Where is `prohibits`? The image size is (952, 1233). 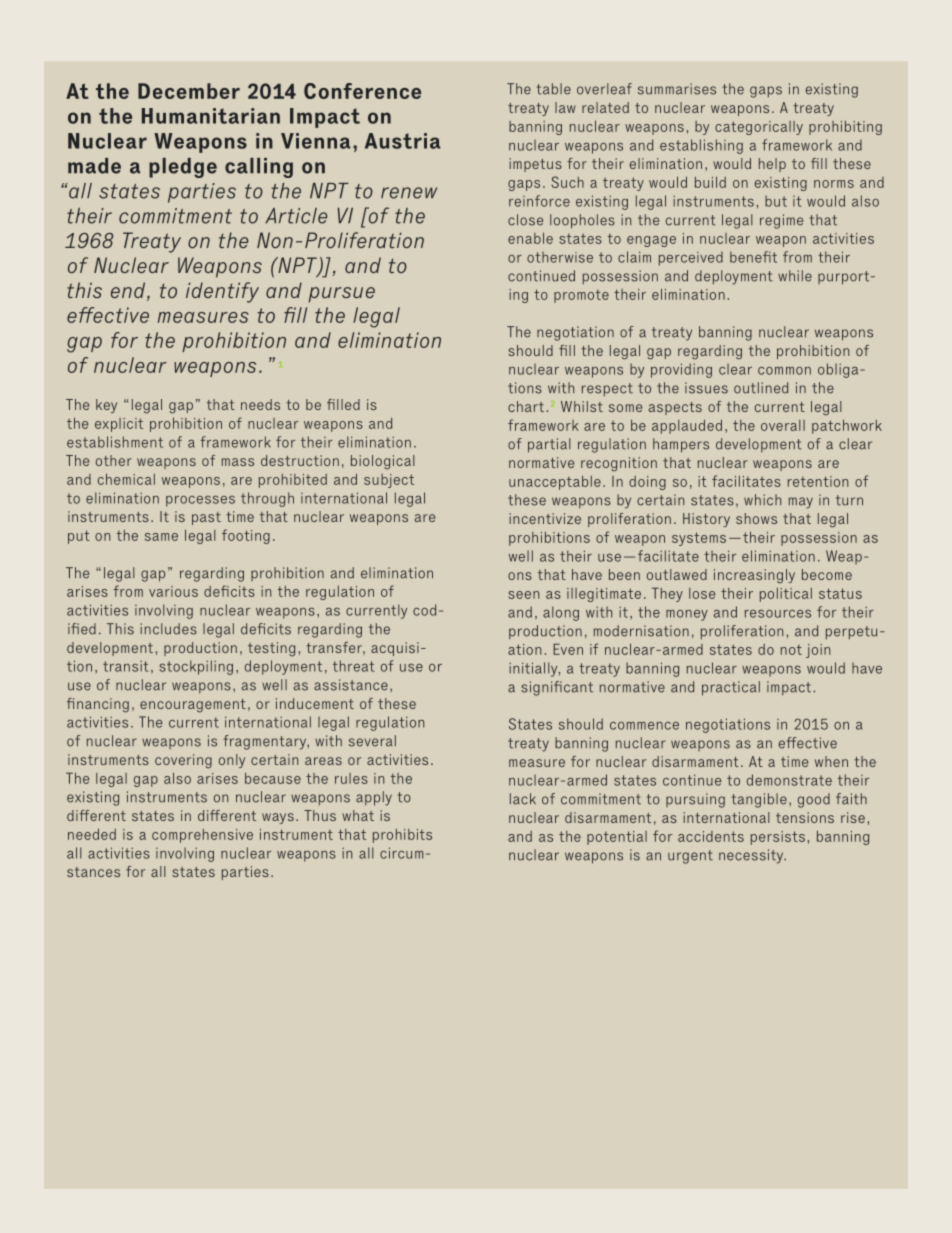 prohibits is located at coordinates (402, 836).
